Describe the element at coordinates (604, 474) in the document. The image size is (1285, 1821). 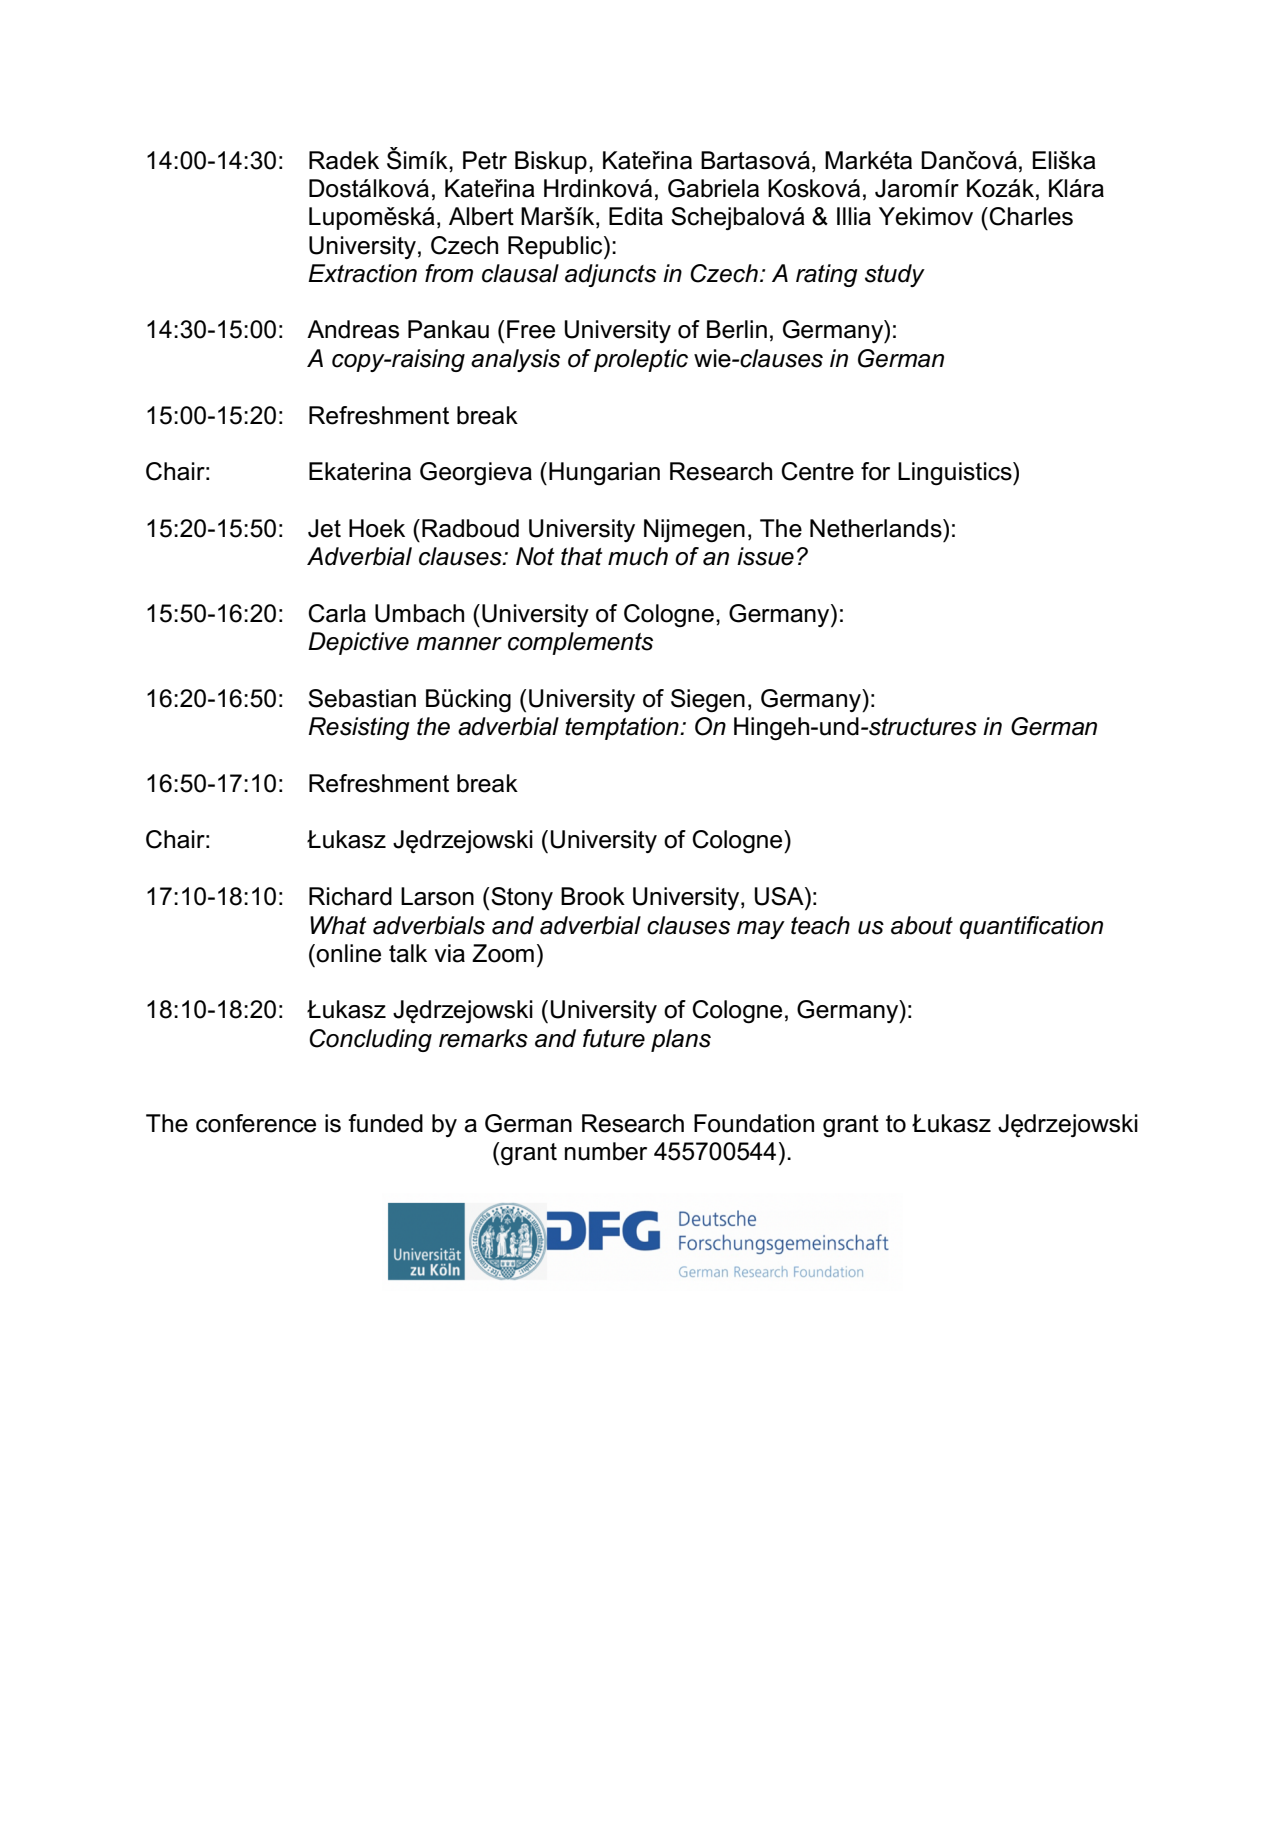
I see `Hungarian` at that location.
